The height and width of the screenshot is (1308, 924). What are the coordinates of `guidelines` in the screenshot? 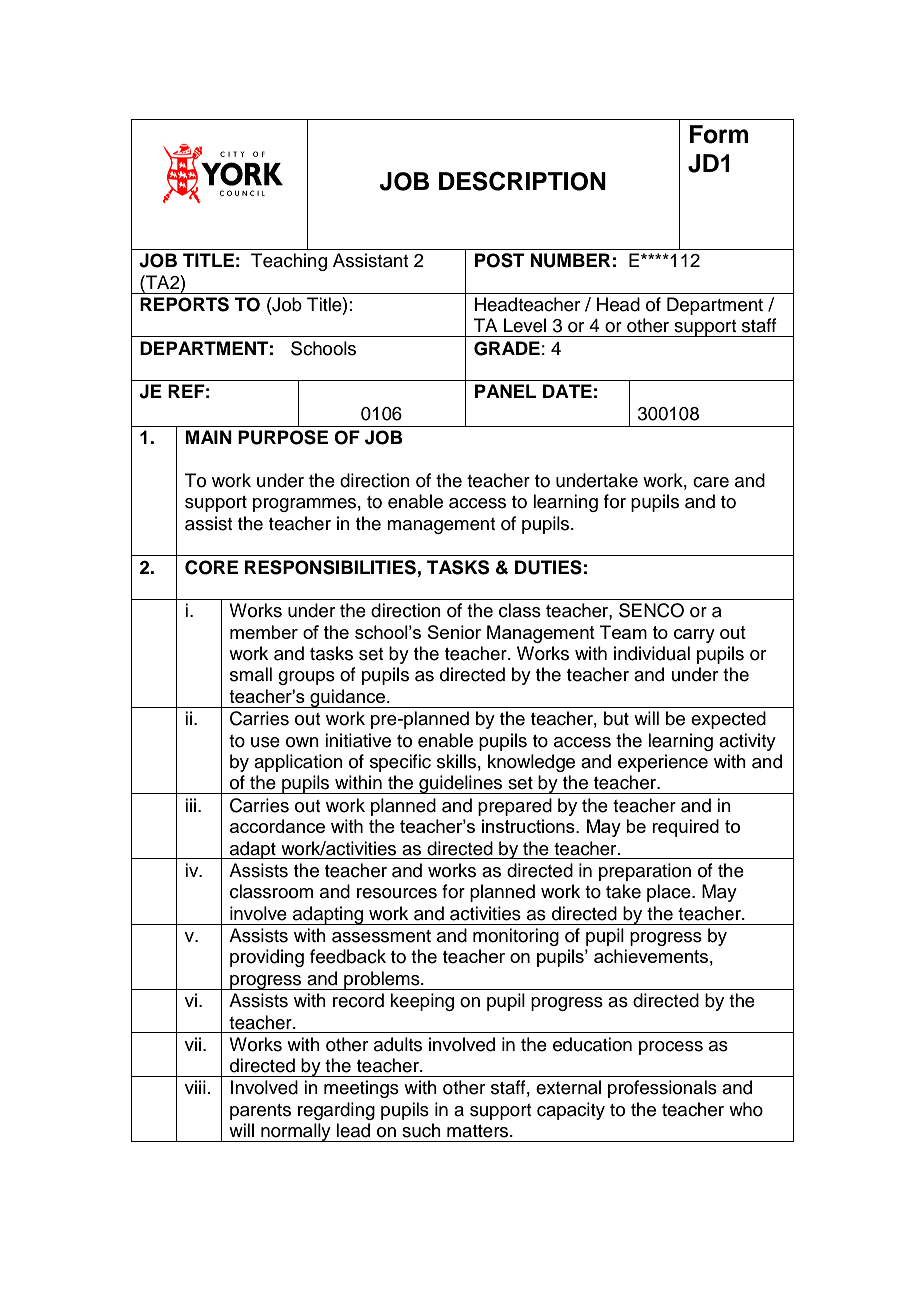 It's located at (461, 784).
